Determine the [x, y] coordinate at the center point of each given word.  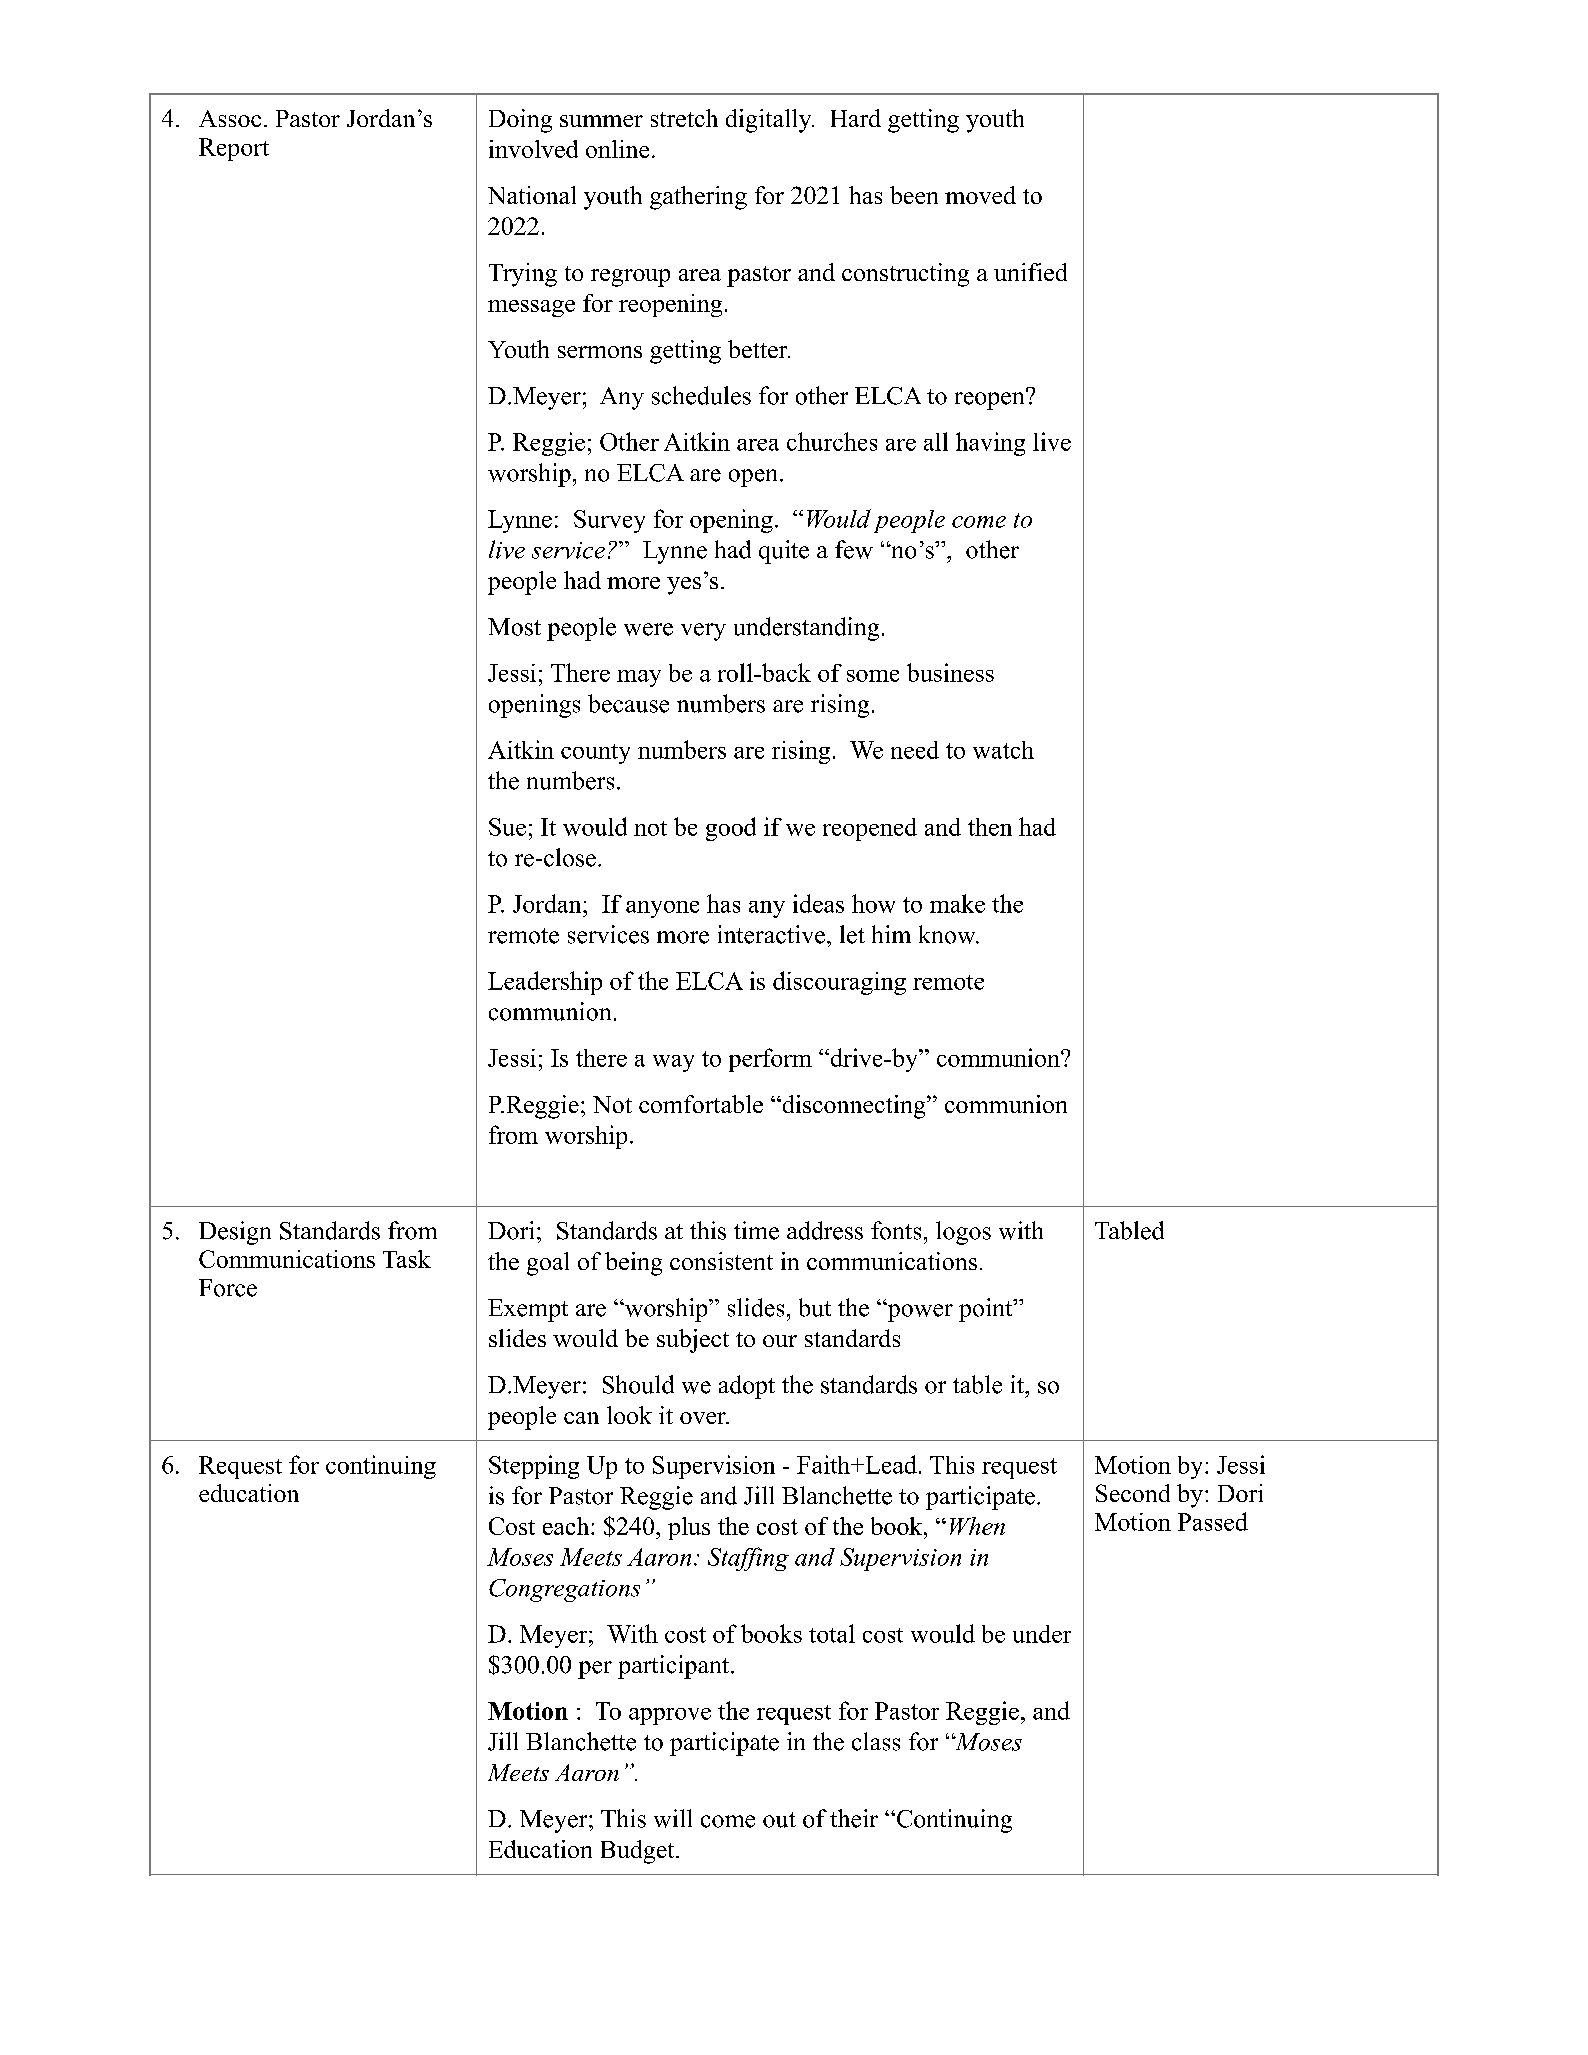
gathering [698, 198]
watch [1003, 750]
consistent [721, 1261]
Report [234, 149]
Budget [639, 1852]
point [987, 1310]
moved [980, 195]
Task [407, 1259]
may [639, 678]
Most [514, 627]
